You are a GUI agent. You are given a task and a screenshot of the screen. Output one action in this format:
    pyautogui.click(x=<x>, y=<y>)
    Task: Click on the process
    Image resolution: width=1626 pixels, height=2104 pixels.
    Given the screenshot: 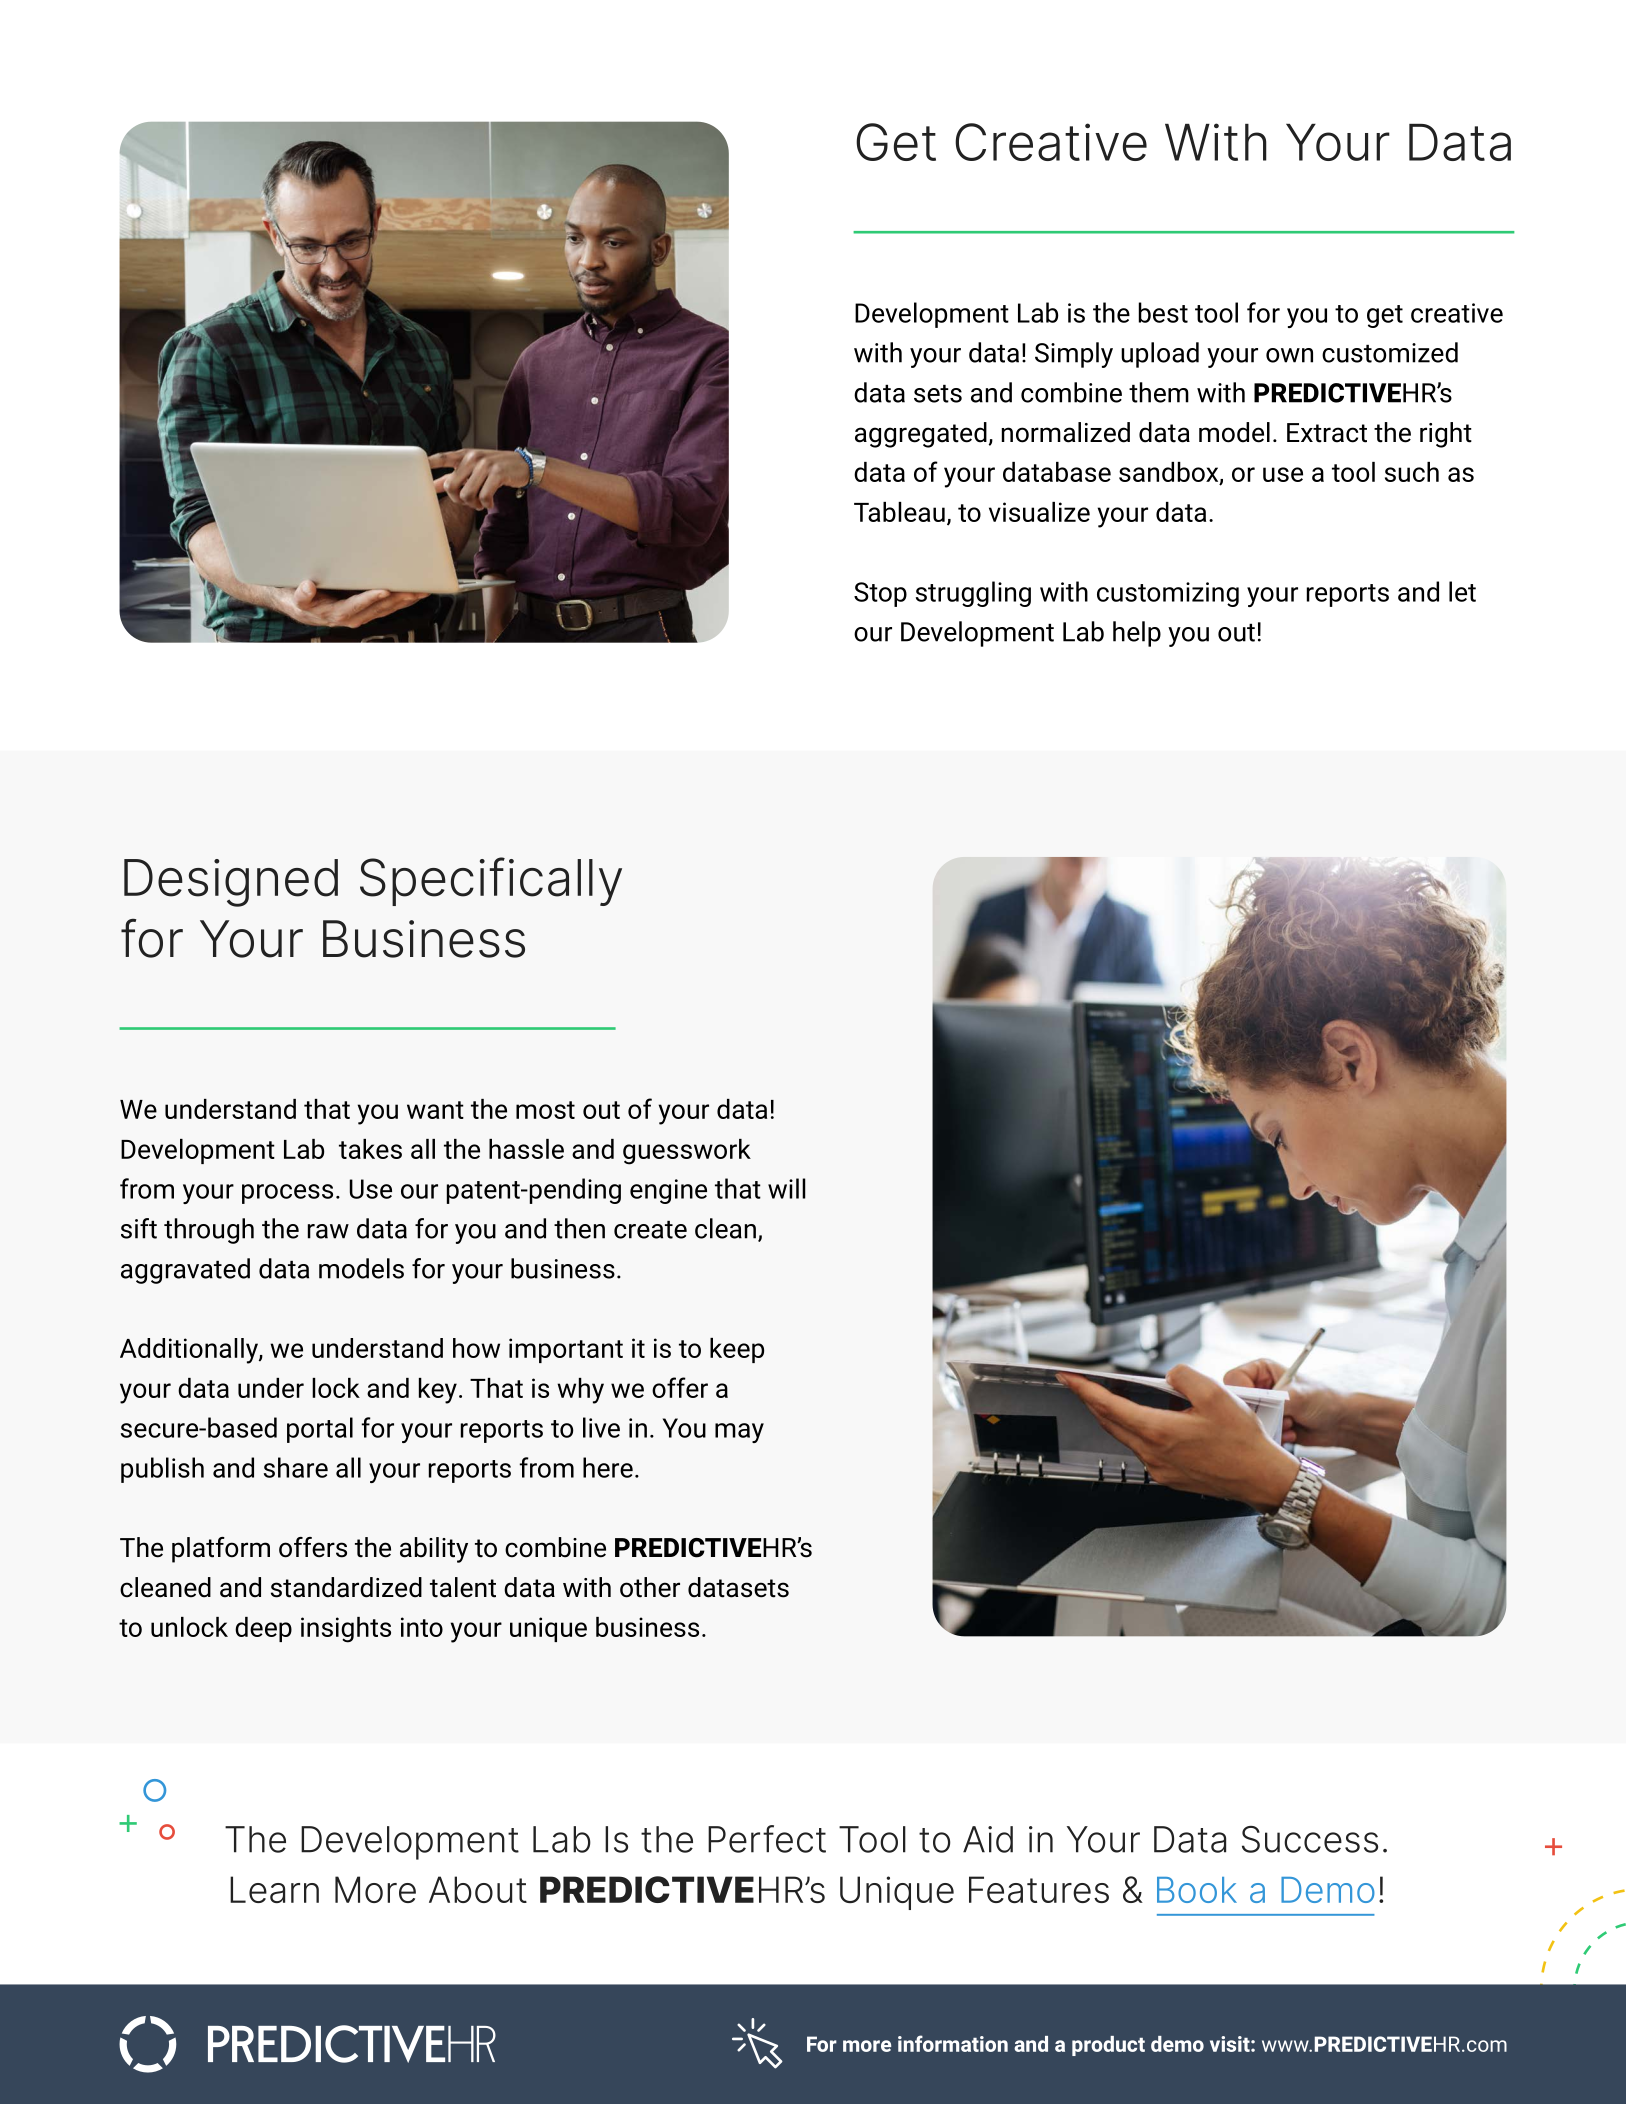 What is the action you would take?
    pyautogui.click(x=287, y=1194)
